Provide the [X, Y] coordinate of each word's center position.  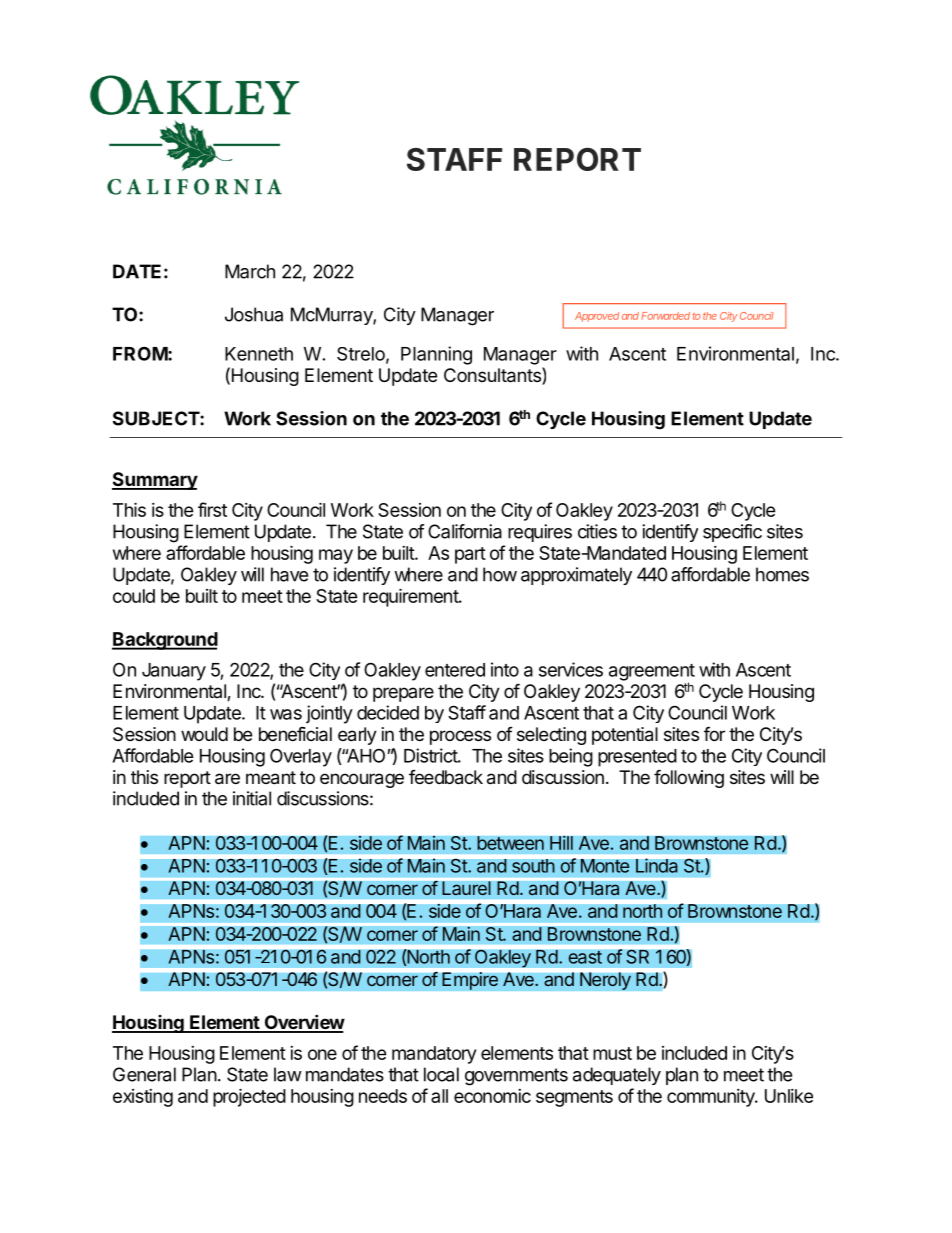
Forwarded [666, 316]
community [712, 1098]
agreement [652, 673]
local [441, 1074]
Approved [597, 317]
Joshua [254, 314]
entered [455, 670]
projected [249, 1097]
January [174, 672]
